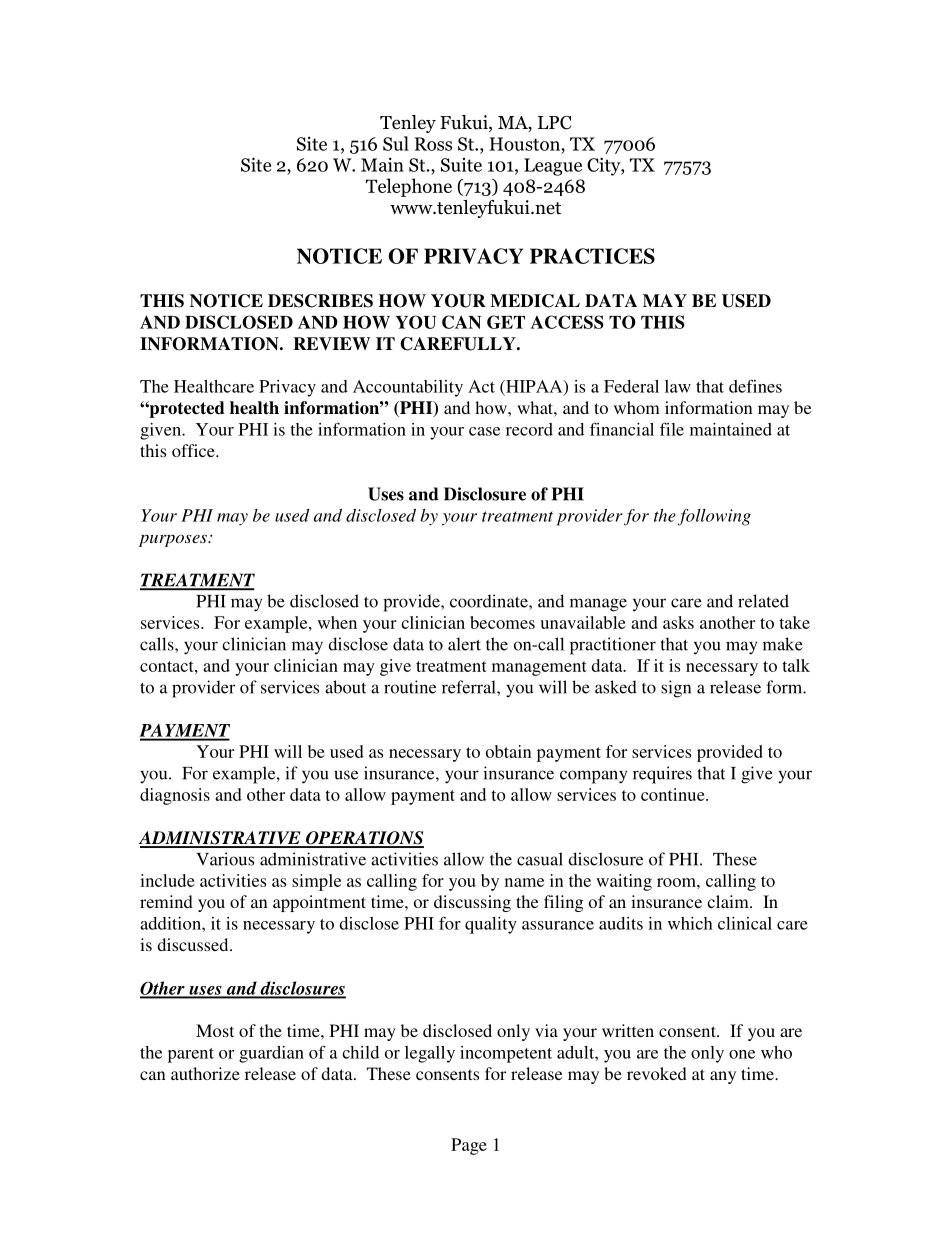  I want to click on revoked, so click(657, 1073).
